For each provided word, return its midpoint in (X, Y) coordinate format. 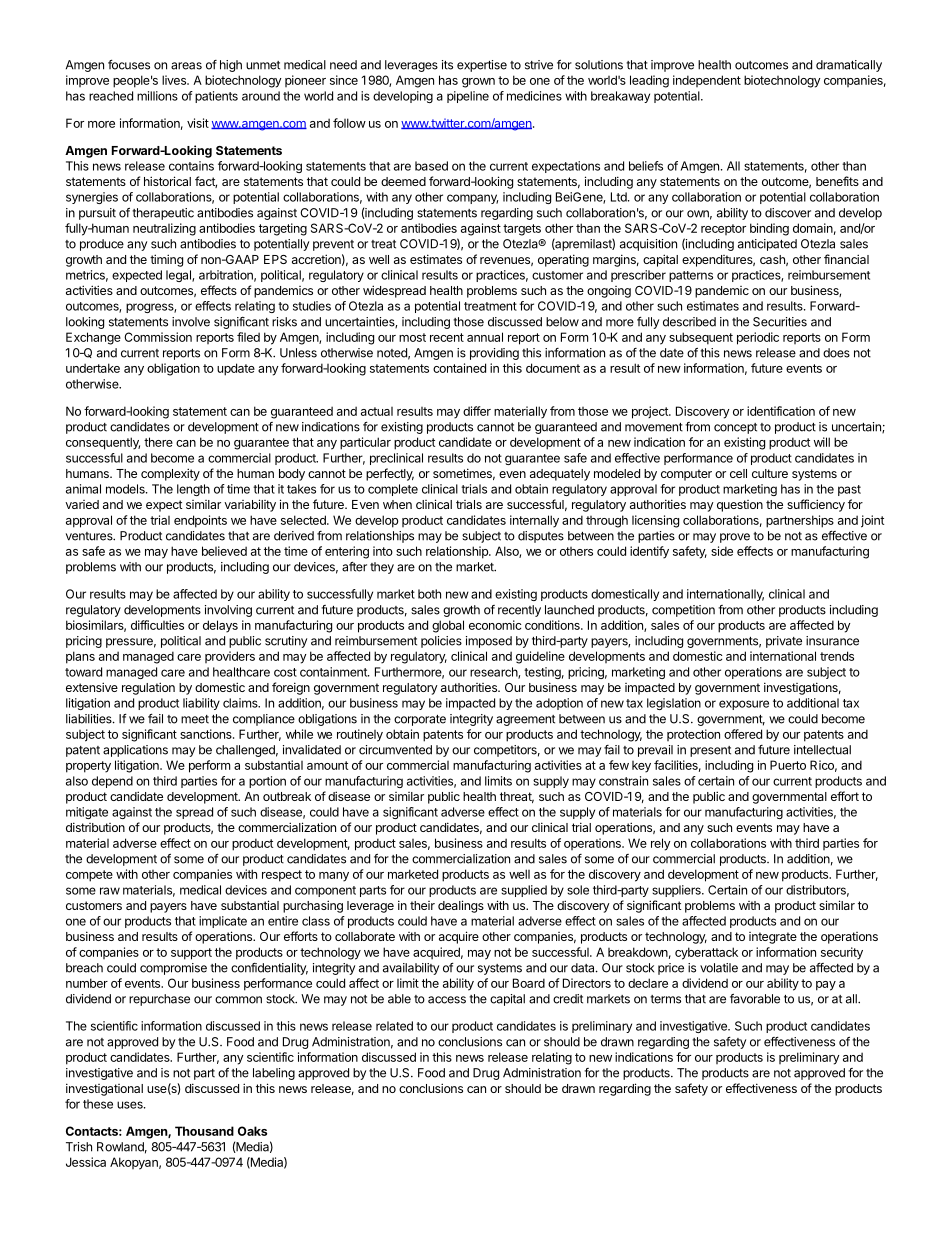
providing (494, 354)
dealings (461, 906)
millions (157, 96)
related (394, 1026)
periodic (758, 338)
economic (495, 625)
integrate (773, 938)
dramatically (849, 66)
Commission (158, 337)
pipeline (468, 97)
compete (89, 876)
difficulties (157, 625)
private (784, 642)
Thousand (204, 1131)
